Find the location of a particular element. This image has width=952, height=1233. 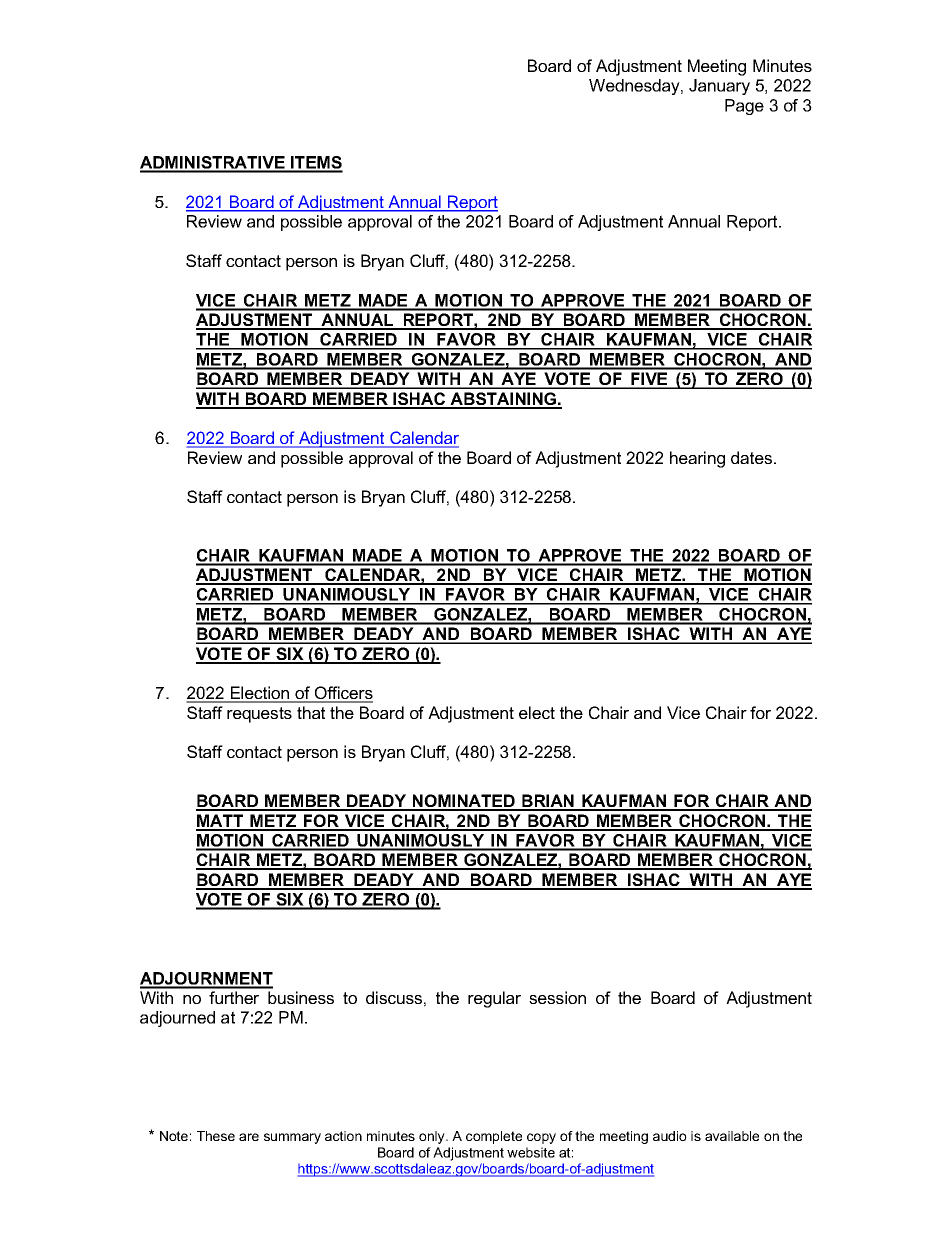

complete is located at coordinates (494, 1137).
